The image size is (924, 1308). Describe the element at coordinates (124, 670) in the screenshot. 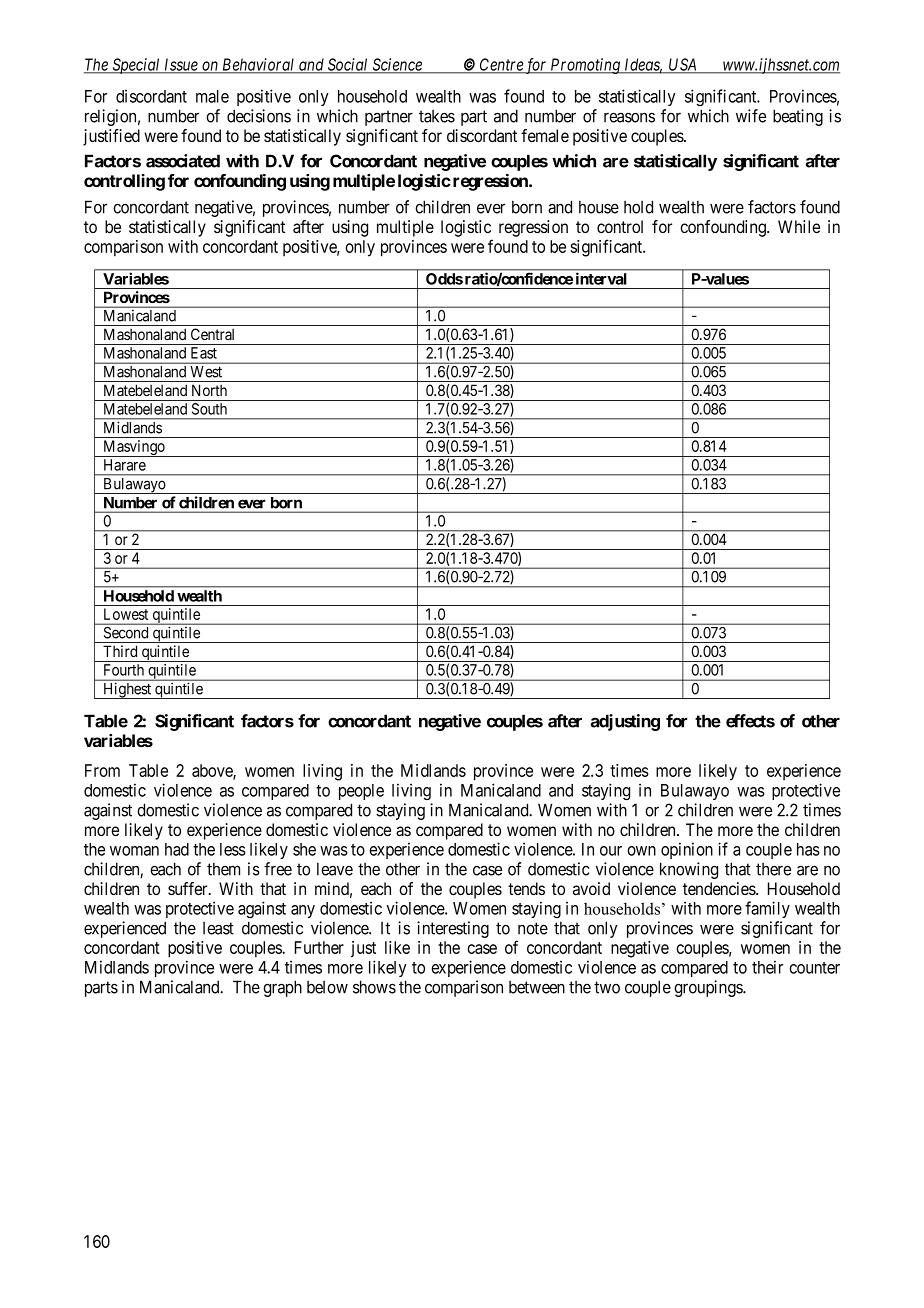

I see `Fourth` at that location.
